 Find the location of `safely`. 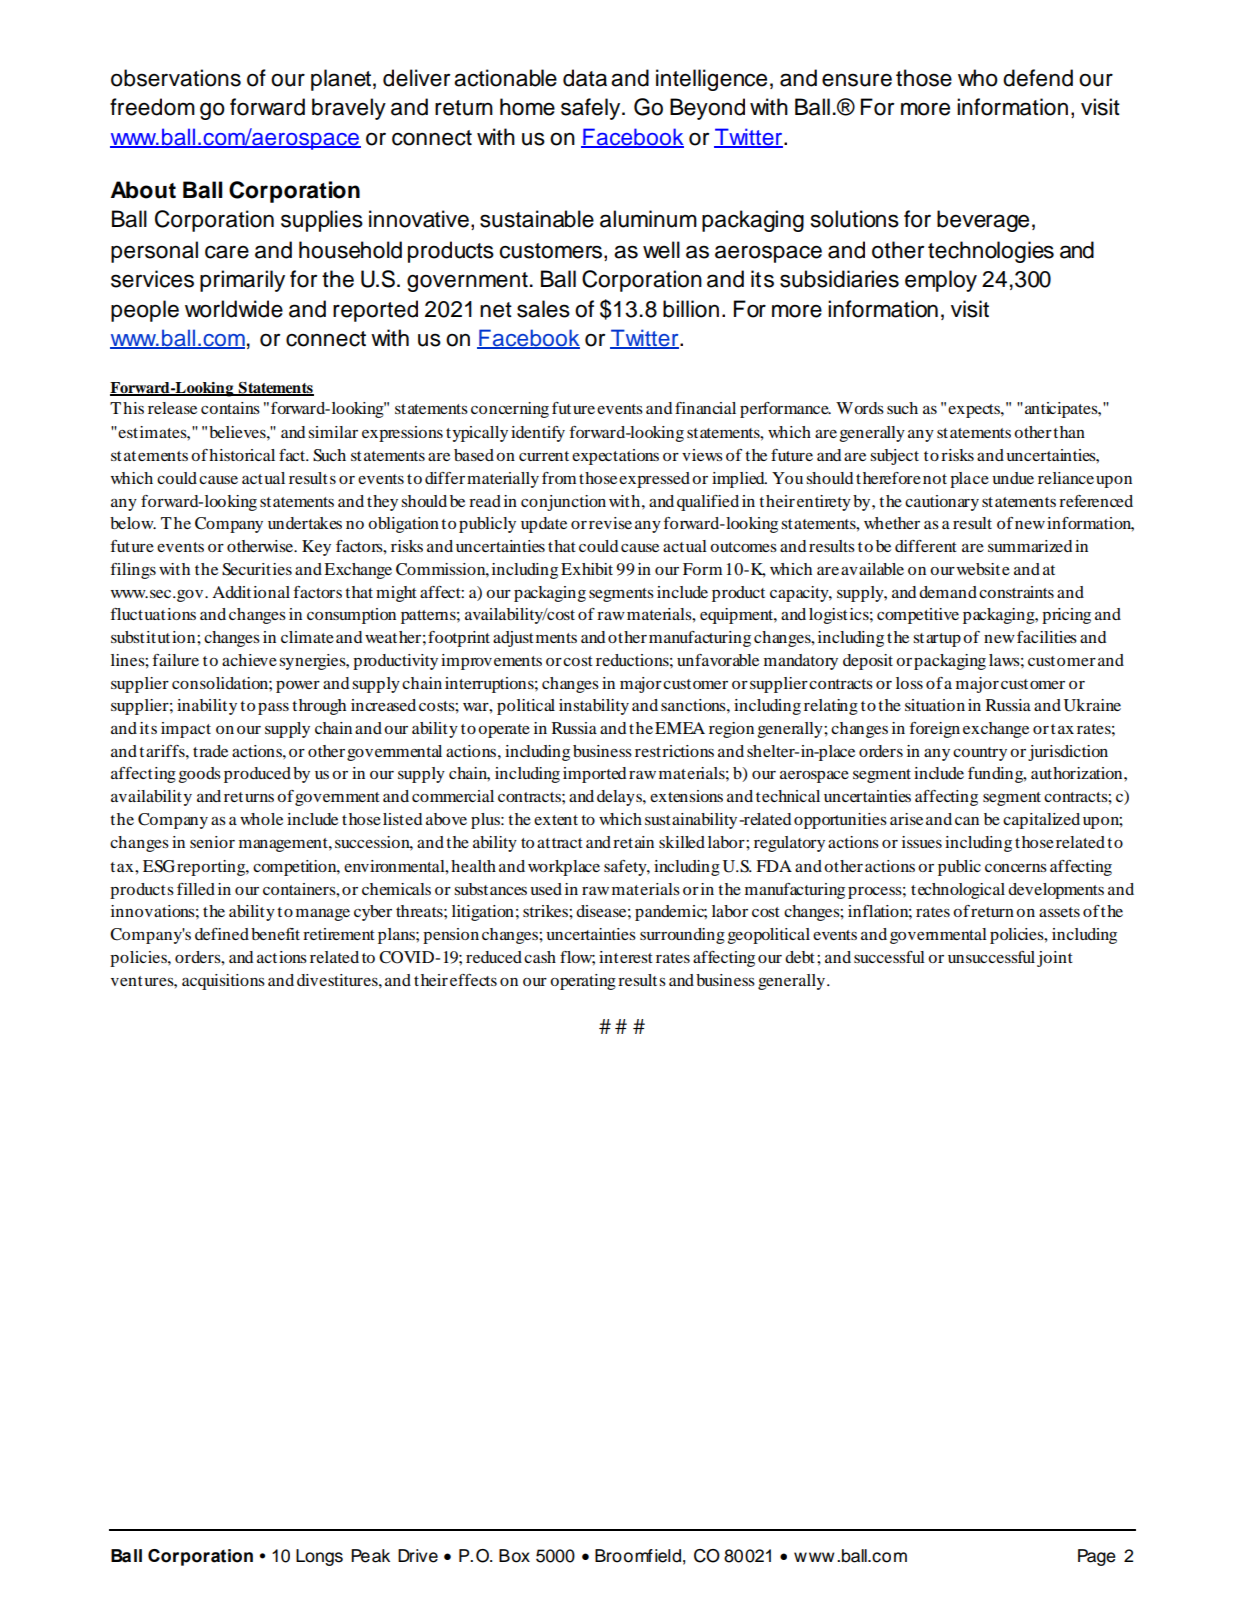

safely is located at coordinates (592, 109).
